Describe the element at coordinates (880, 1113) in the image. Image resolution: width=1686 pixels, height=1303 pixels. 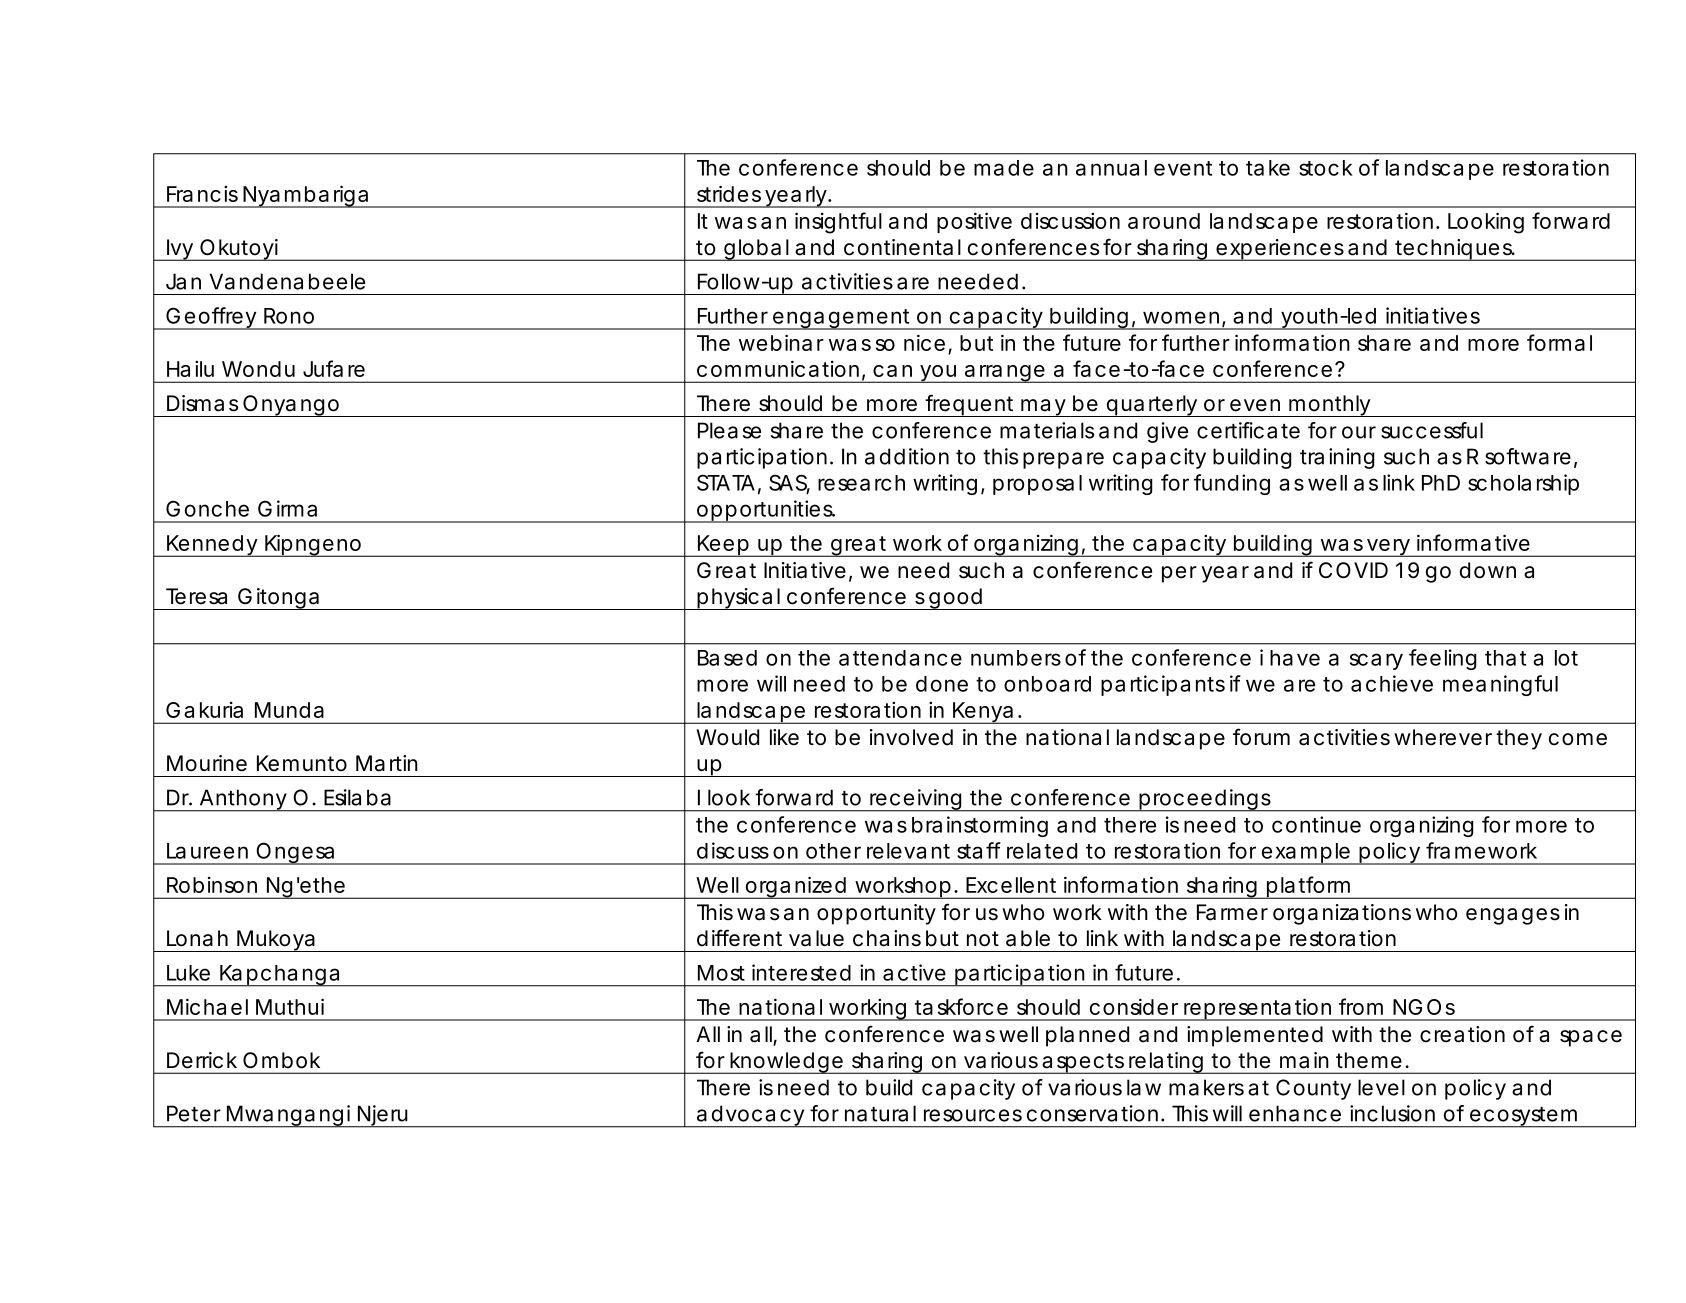
I see `natural` at that location.
